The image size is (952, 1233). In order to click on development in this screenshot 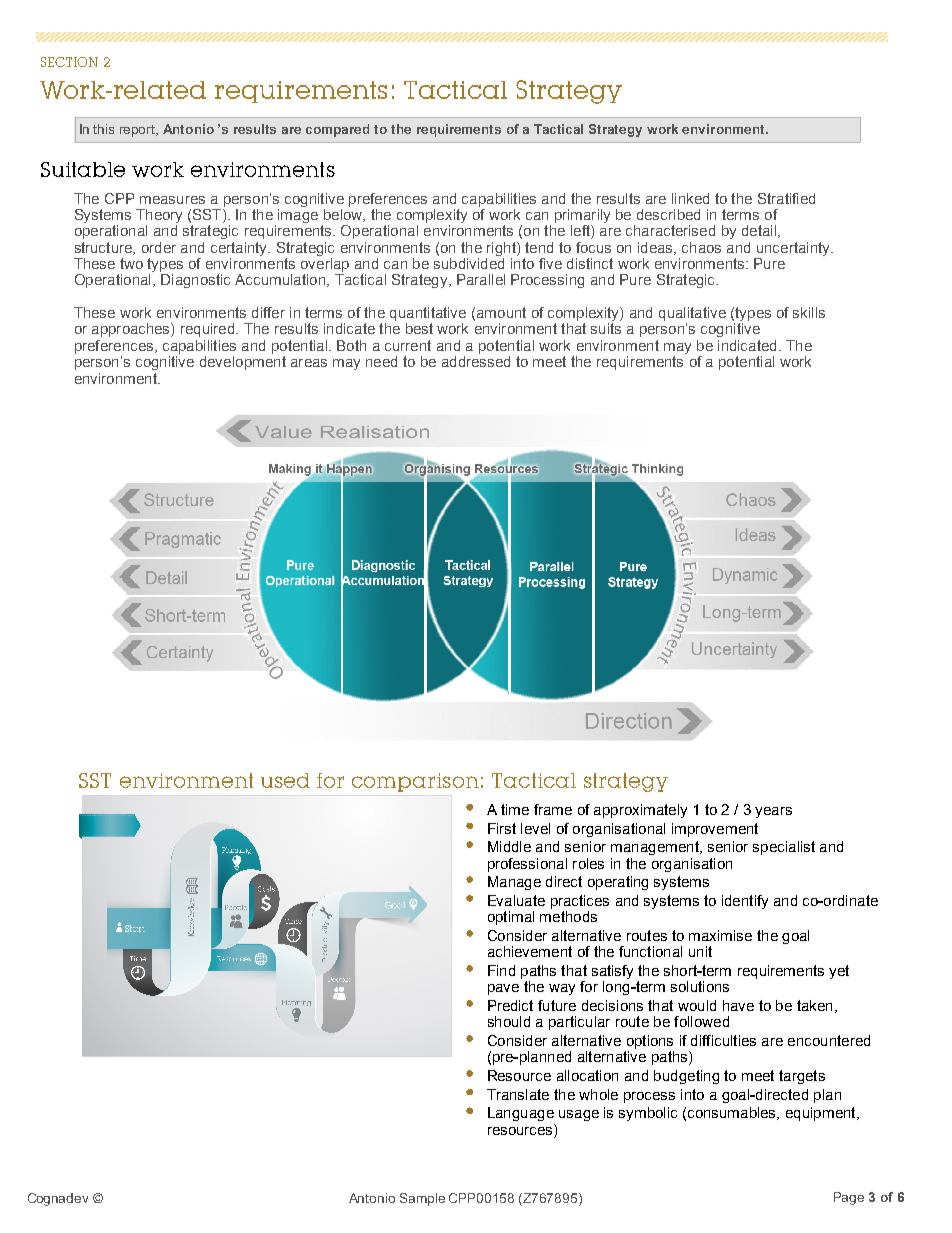, I will do `click(243, 363)`.
